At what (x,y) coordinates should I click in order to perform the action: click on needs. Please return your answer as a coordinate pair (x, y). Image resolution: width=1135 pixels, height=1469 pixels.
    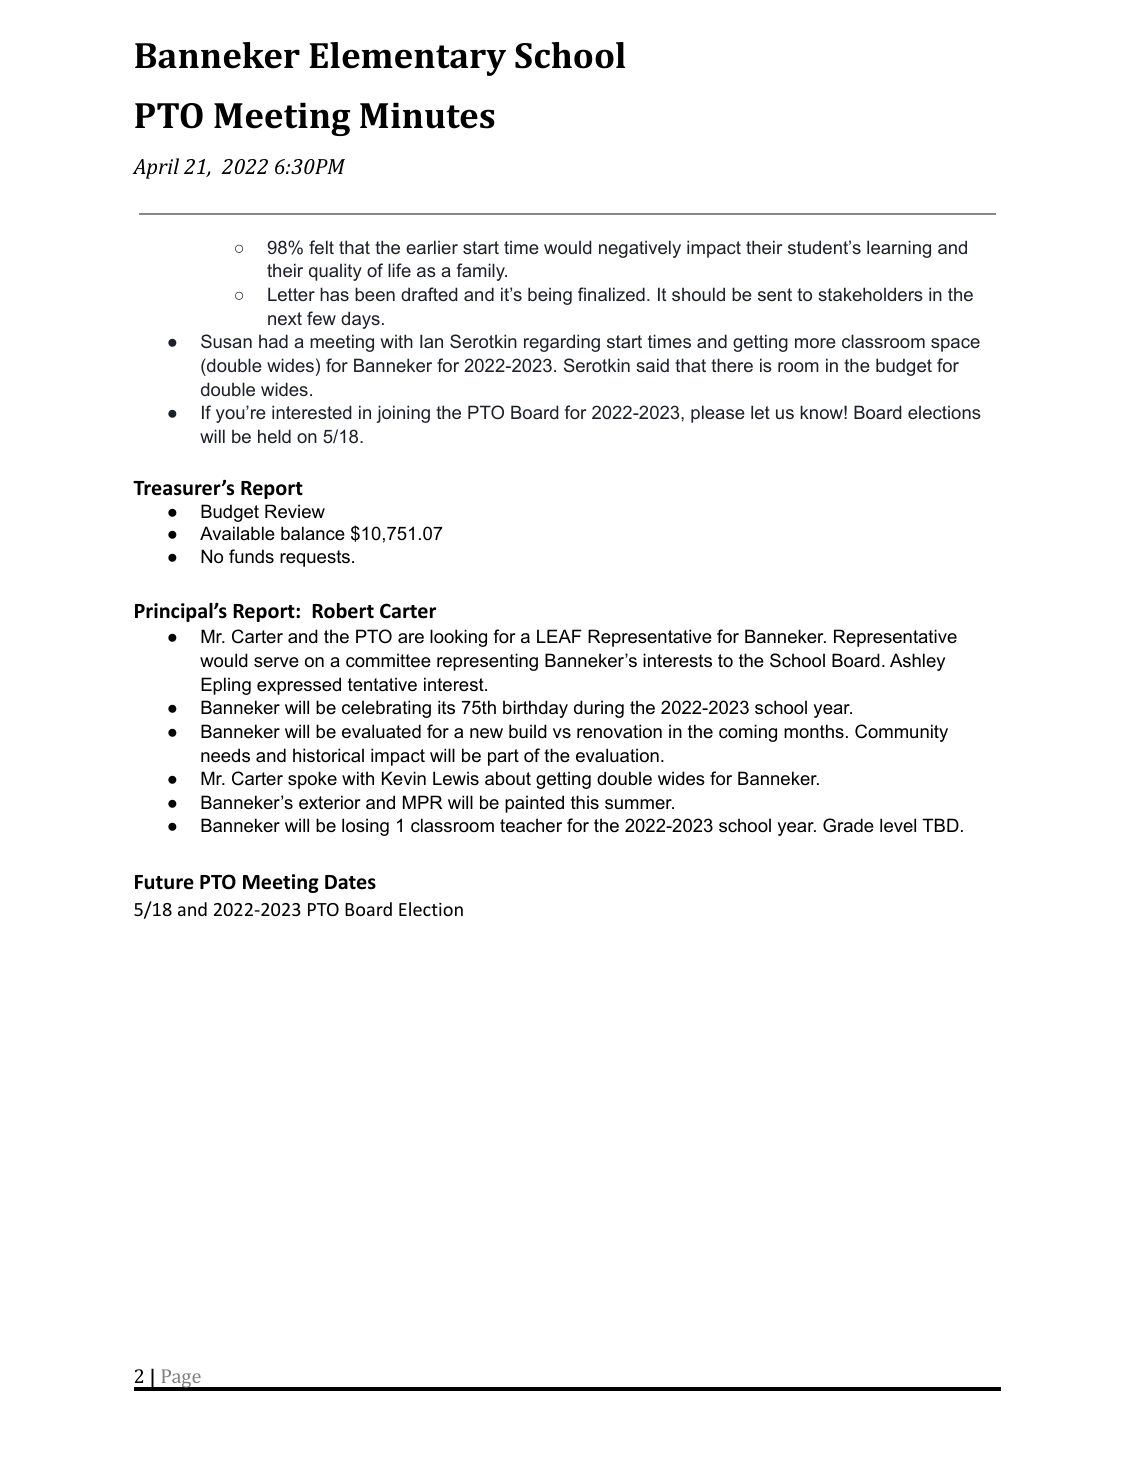
    Looking at the image, I should click on (225, 755).
